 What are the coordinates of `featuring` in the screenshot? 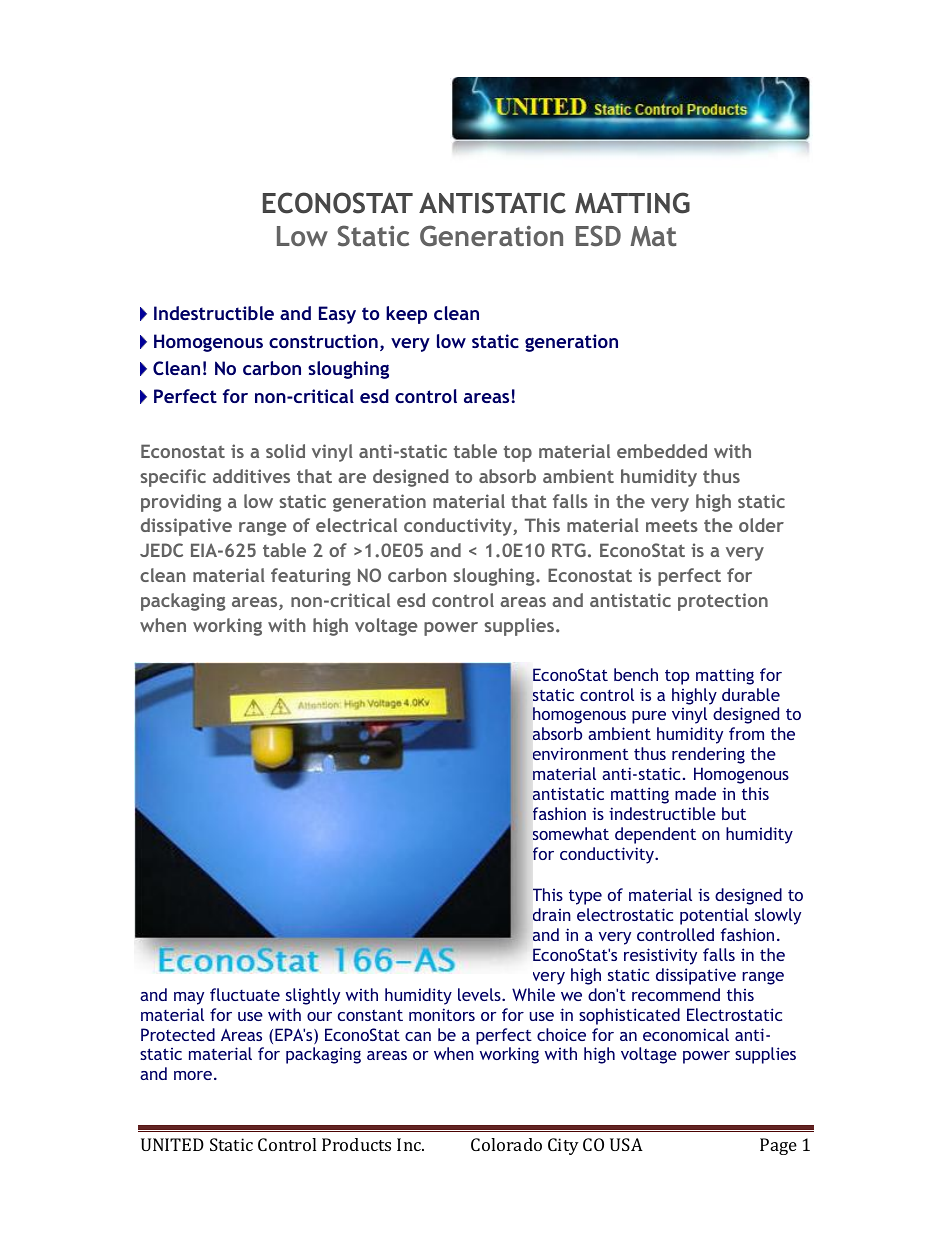 It's located at (311, 577).
